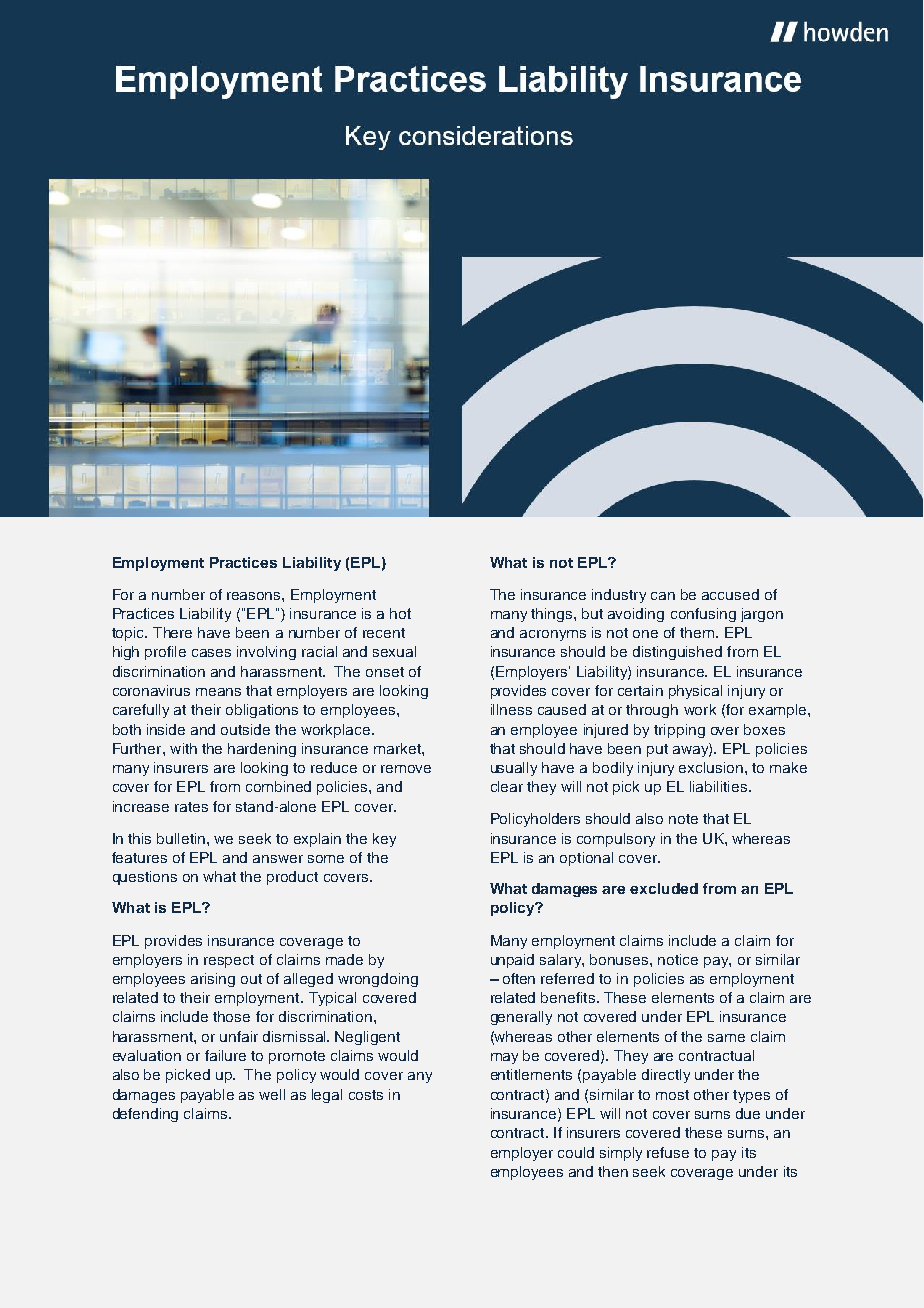 The height and width of the page is (1308, 924). Describe the element at coordinates (576, 1152) in the page. I see `could` at that location.
